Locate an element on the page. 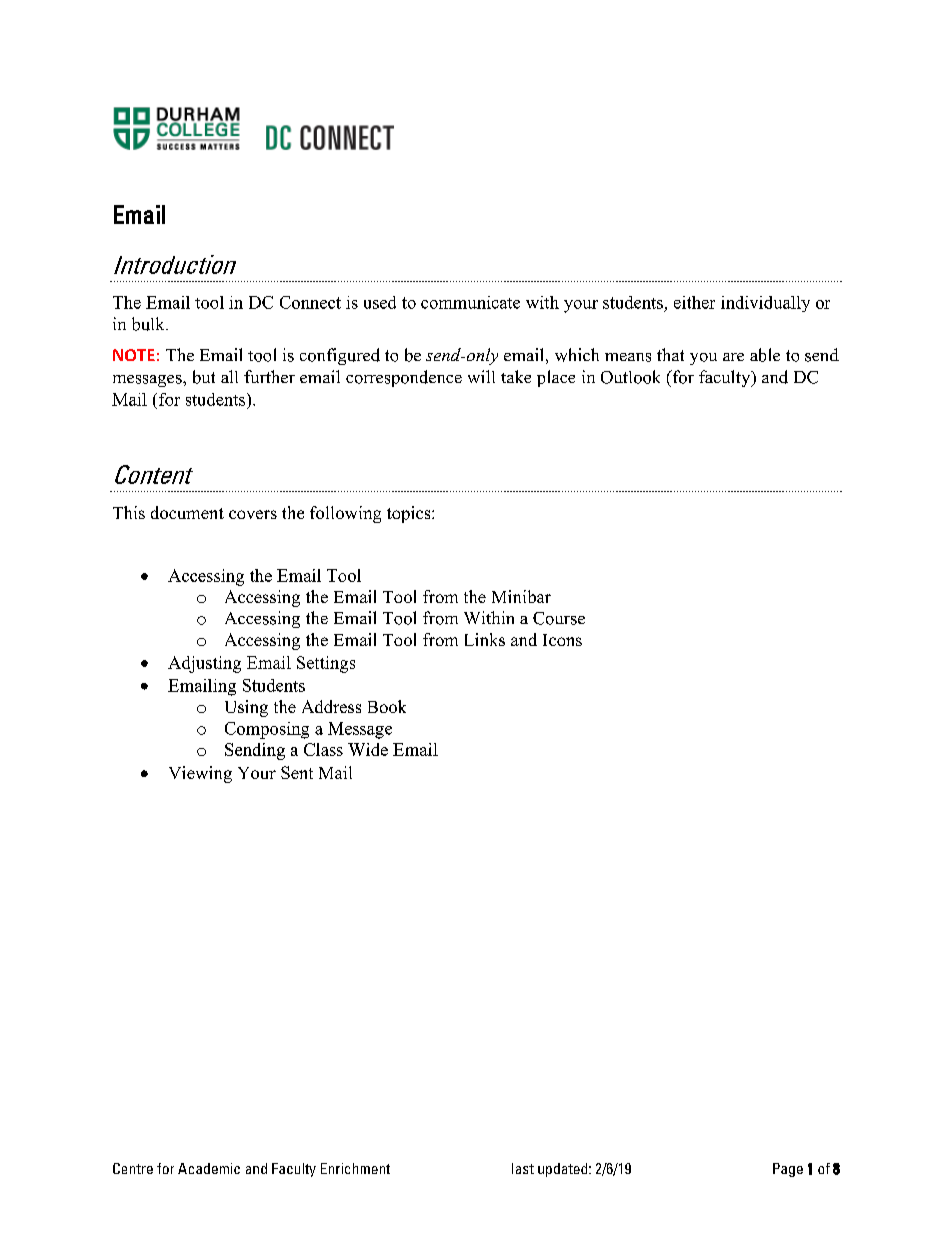 The image size is (952, 1233). Page is located at coordinates (788, 1170).
